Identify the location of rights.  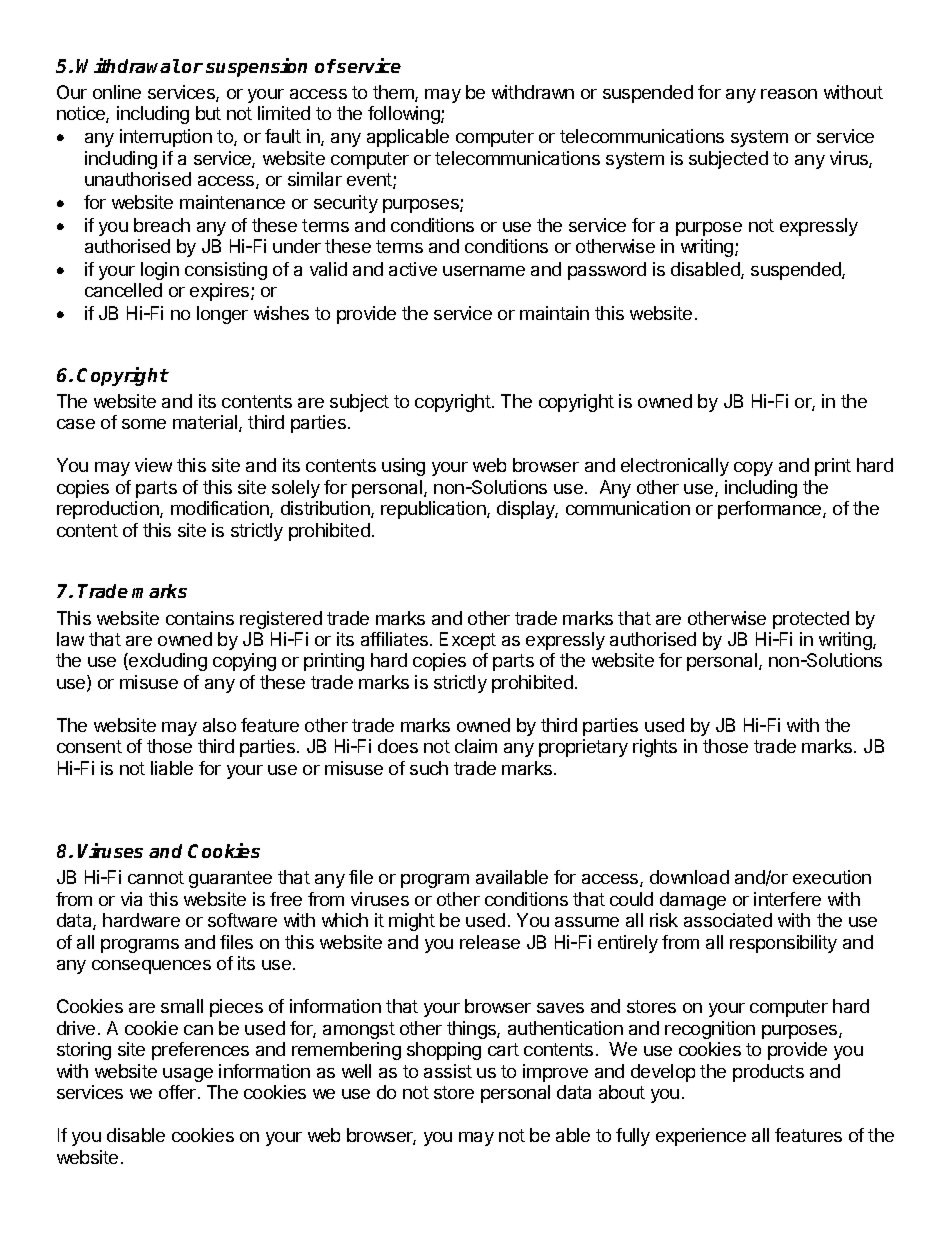
(655, 748).
